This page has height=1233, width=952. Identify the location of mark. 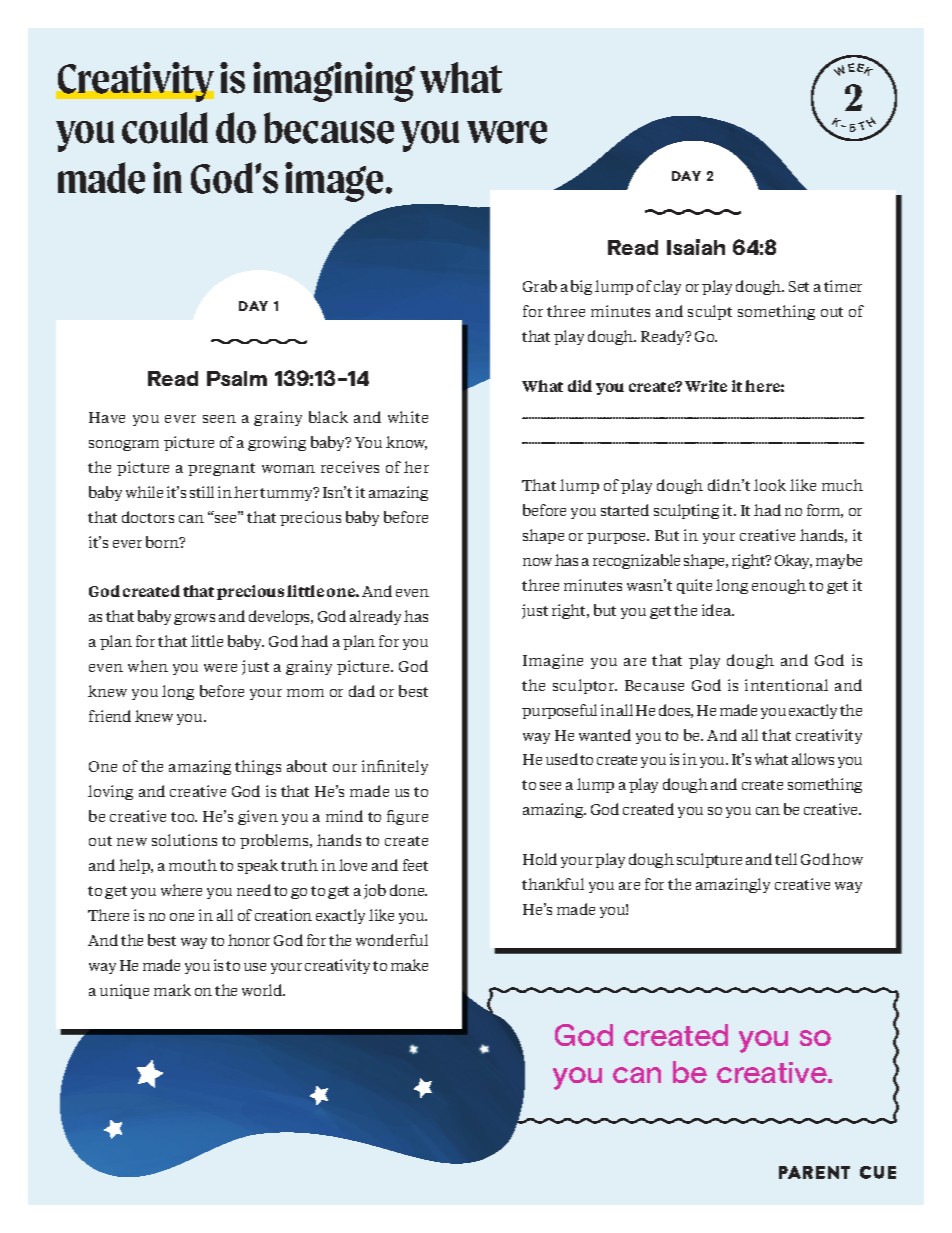
(172, 990).
